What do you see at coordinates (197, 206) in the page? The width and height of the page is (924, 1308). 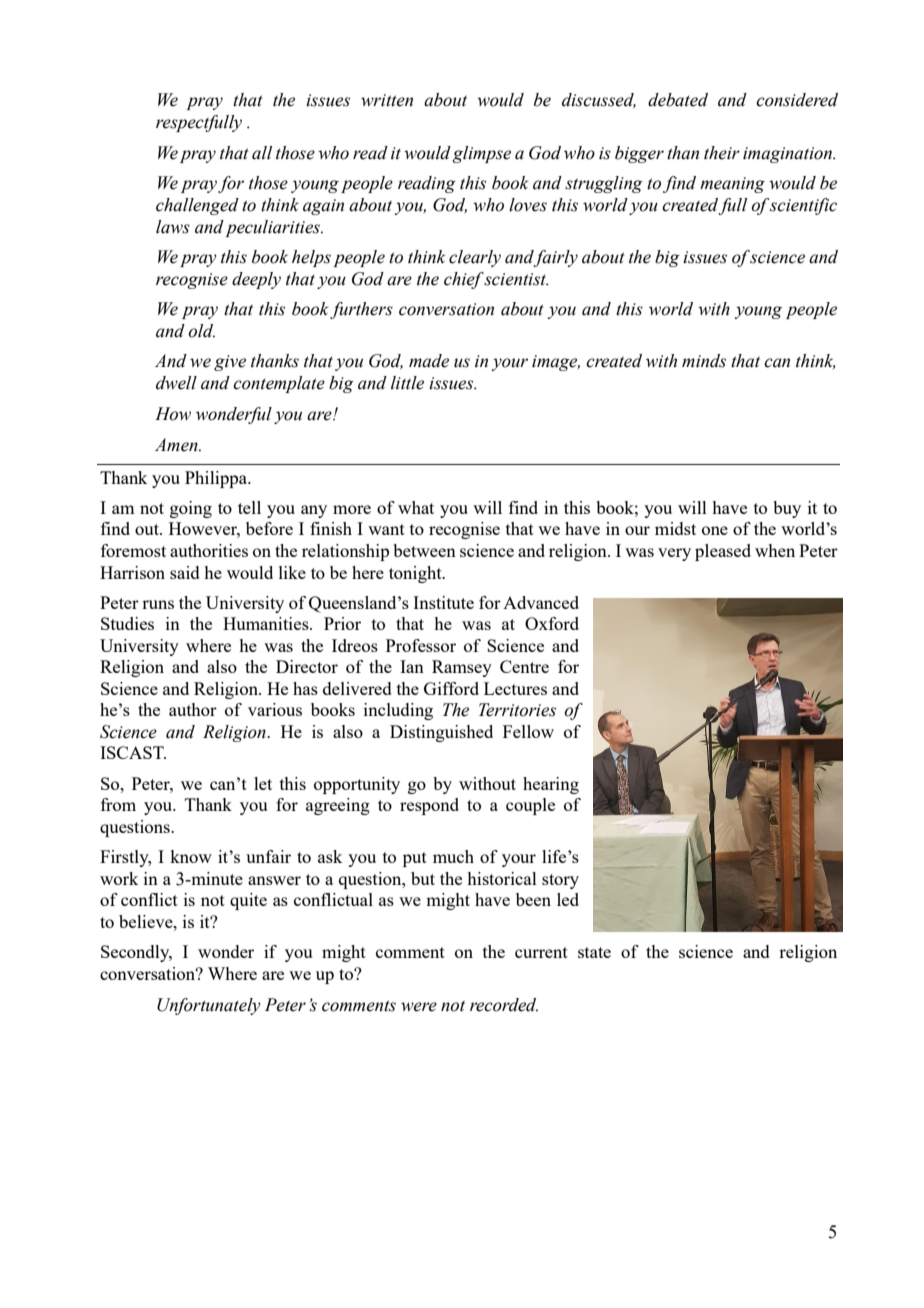 I see `challenged` at bounding box center [197, 206].
